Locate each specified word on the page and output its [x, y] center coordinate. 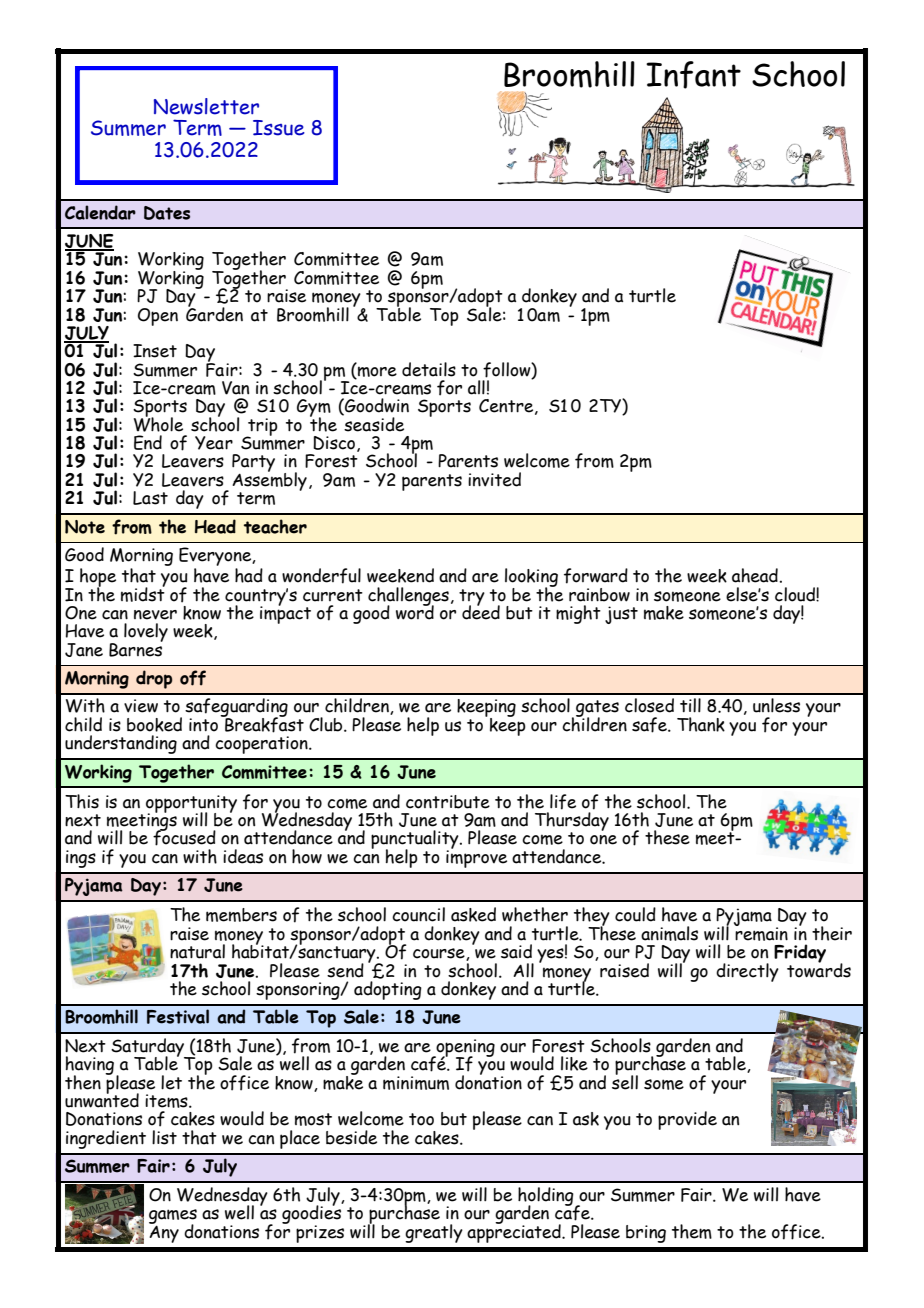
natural [197, 951]
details [429, 369]
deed [481, 611]
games [173, 1217]
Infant [693, 75]
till [690, 705]
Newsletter [206, 106]
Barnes [136, 648]
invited [494, 479]
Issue [279, 128]
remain [761, 933]
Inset [155, 351]
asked [473, 914]
